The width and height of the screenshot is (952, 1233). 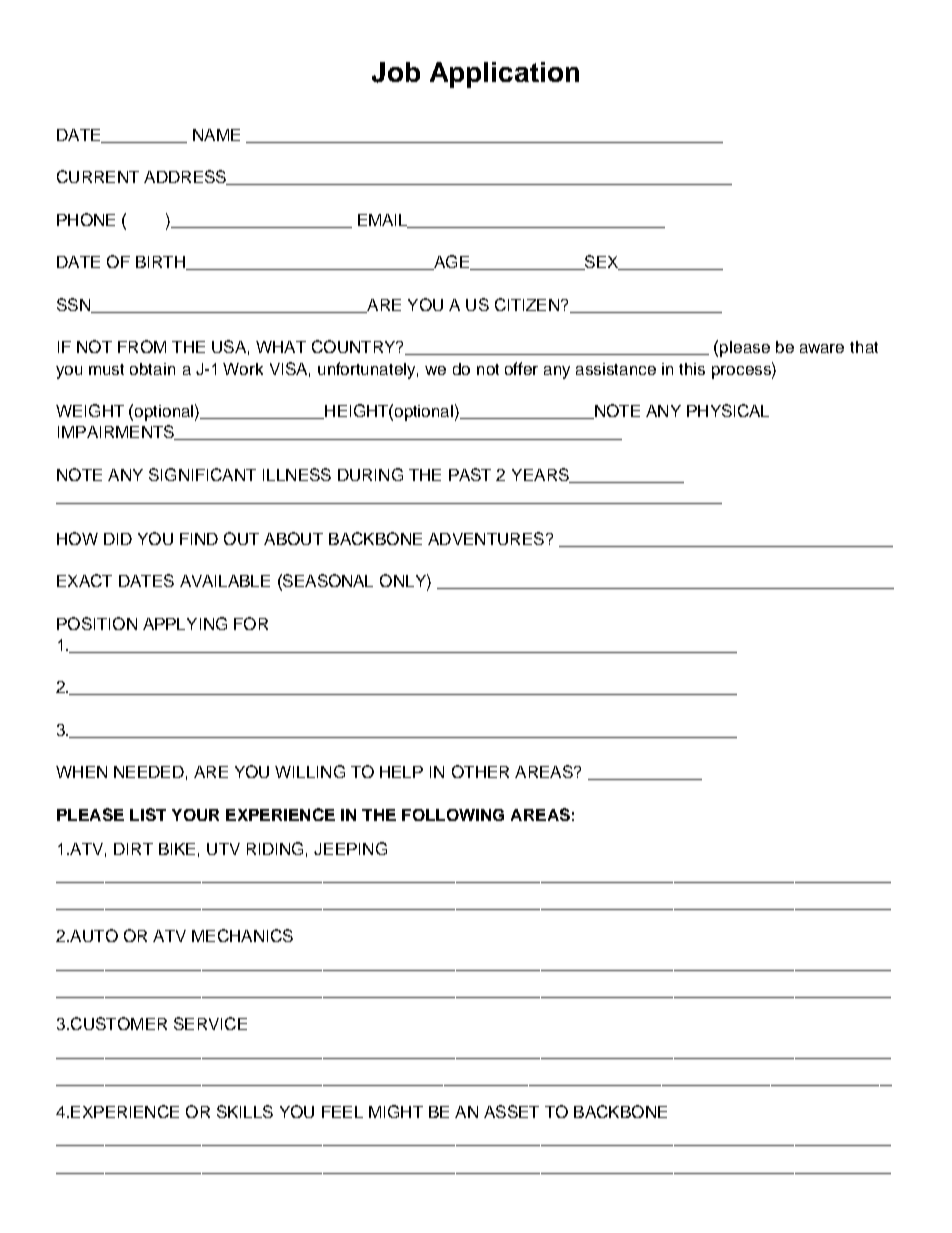 I want to click on NAME, so click(x=216, y=135).
